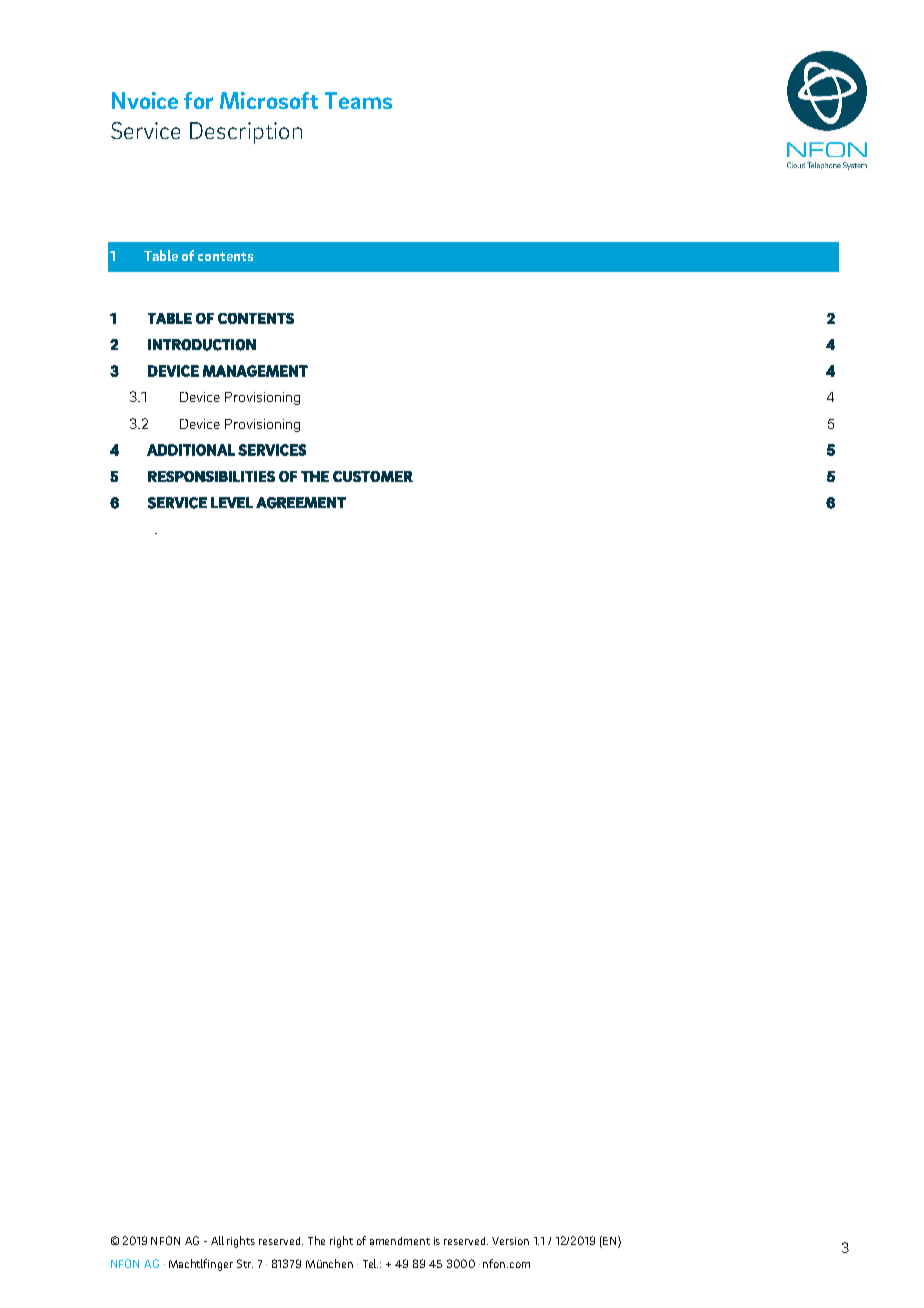  I want to click on CUSTOMER, so click(373, 476).
